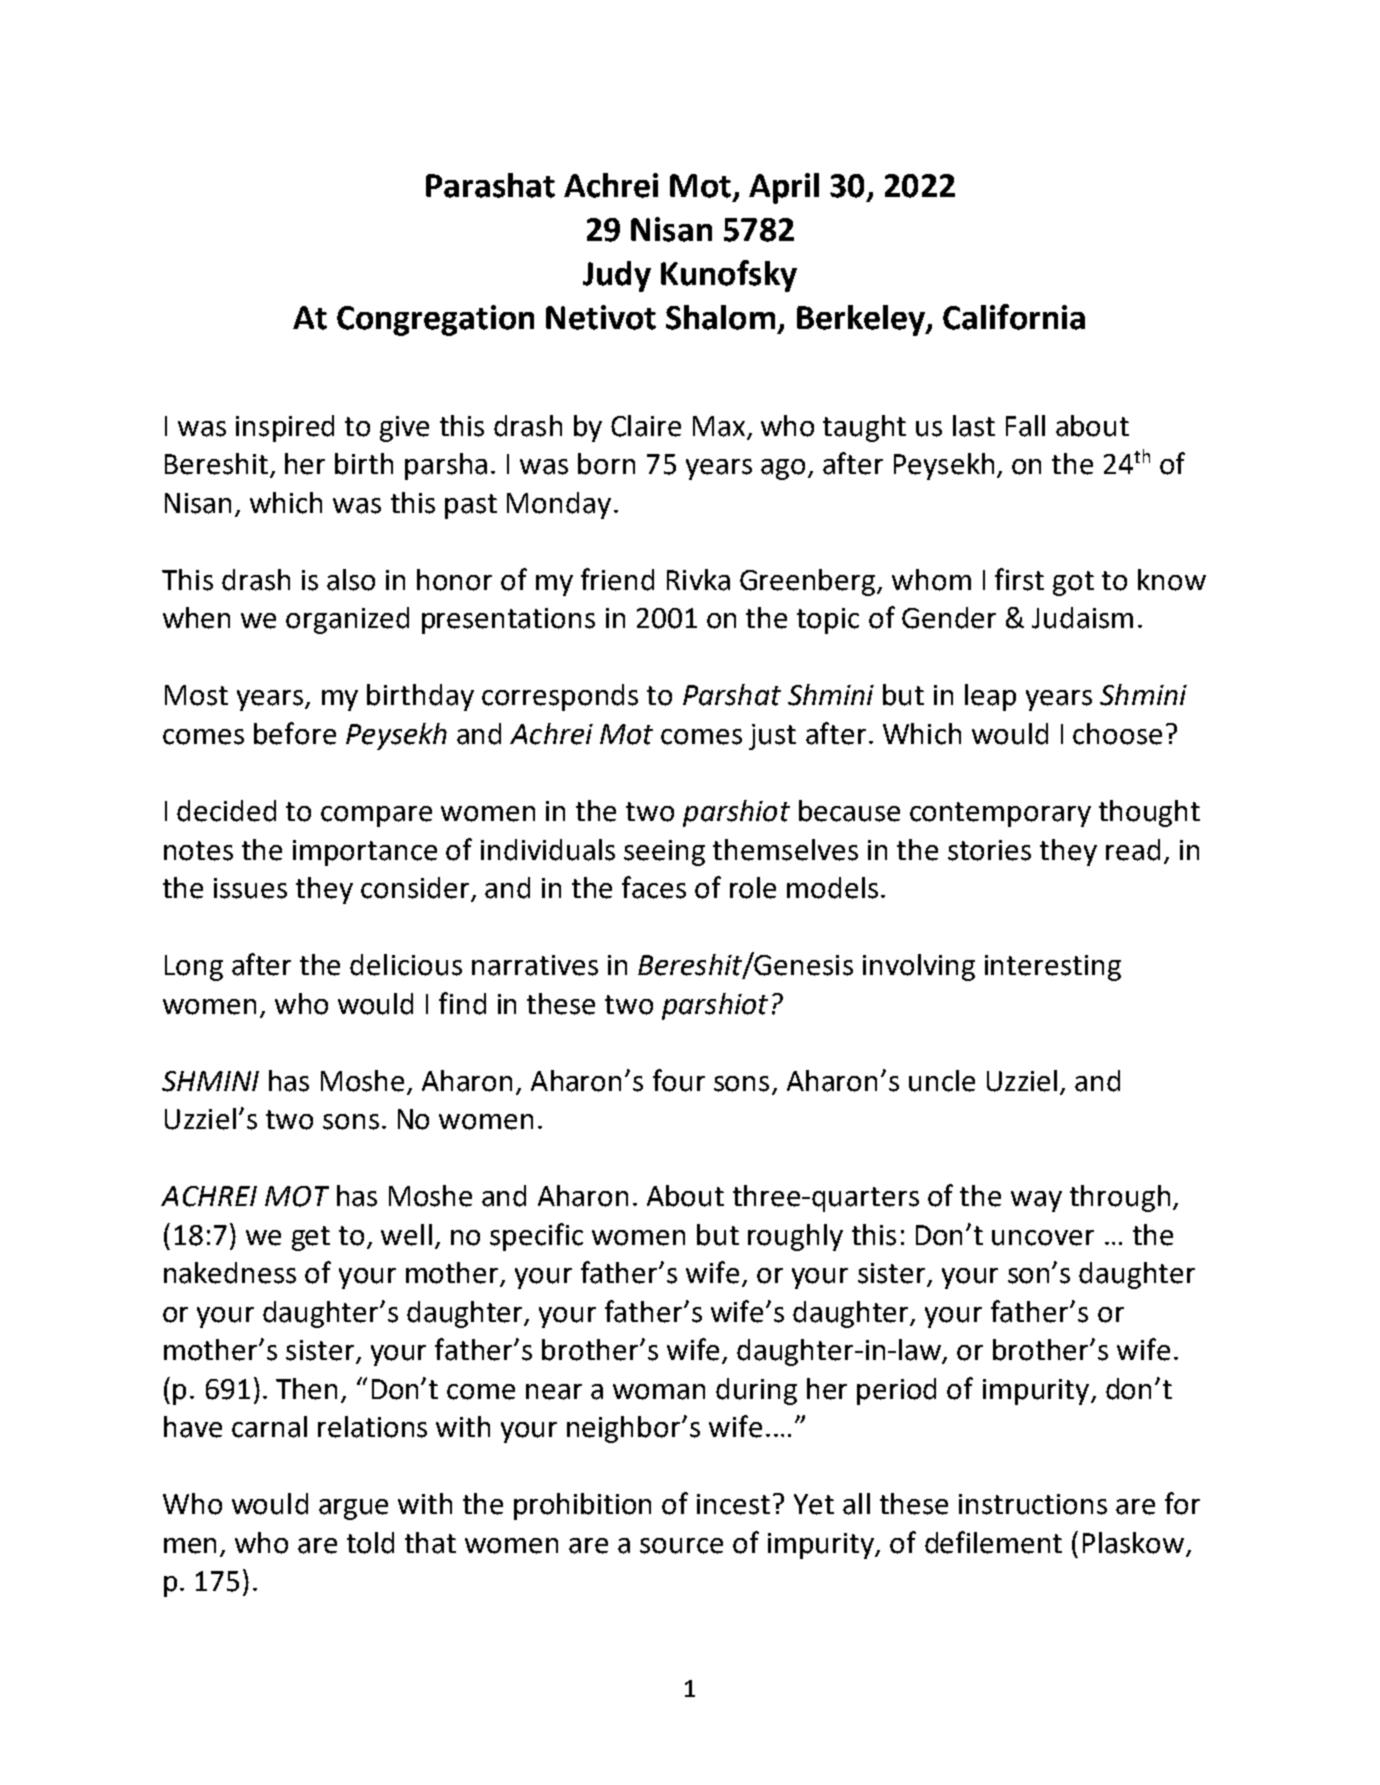  What do you see at coordinates (435, 320) in the screenshot?
I see `Congregation` at bounding box center [435, 320].
